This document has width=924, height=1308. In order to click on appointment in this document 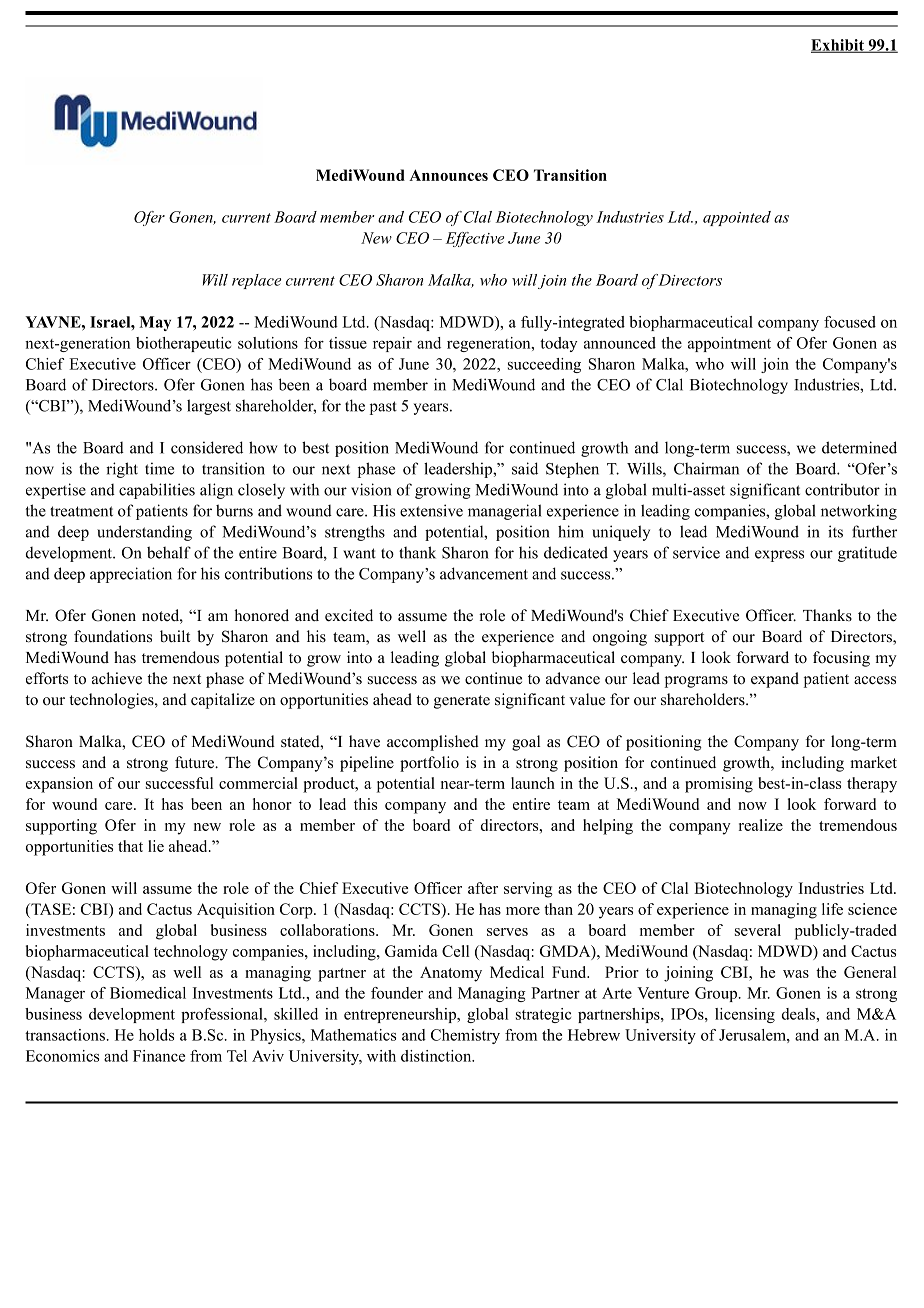, I will do `click(729, 344)`.
